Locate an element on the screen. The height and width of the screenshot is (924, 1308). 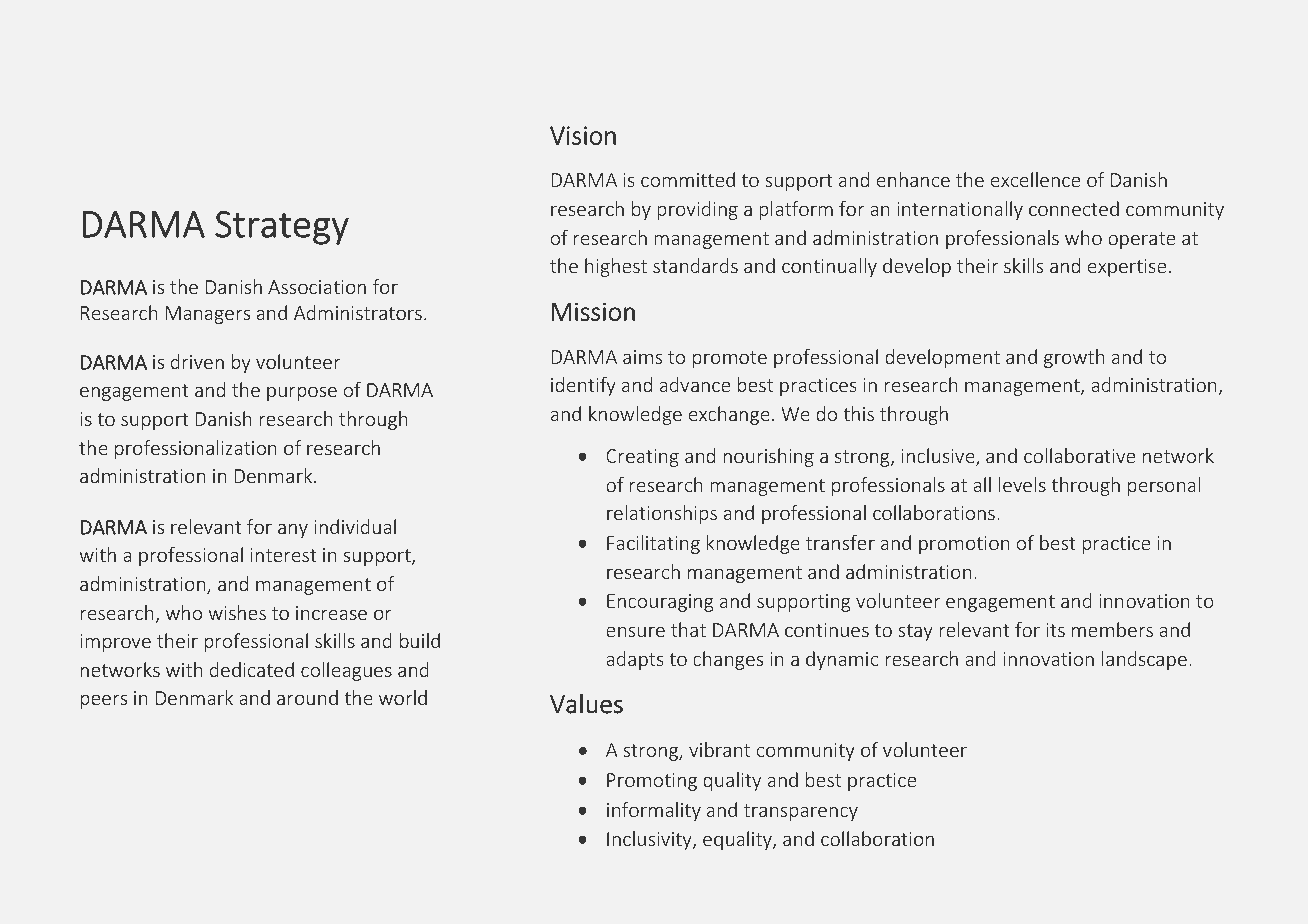
excellence is located at coordinates (1035, 179).
